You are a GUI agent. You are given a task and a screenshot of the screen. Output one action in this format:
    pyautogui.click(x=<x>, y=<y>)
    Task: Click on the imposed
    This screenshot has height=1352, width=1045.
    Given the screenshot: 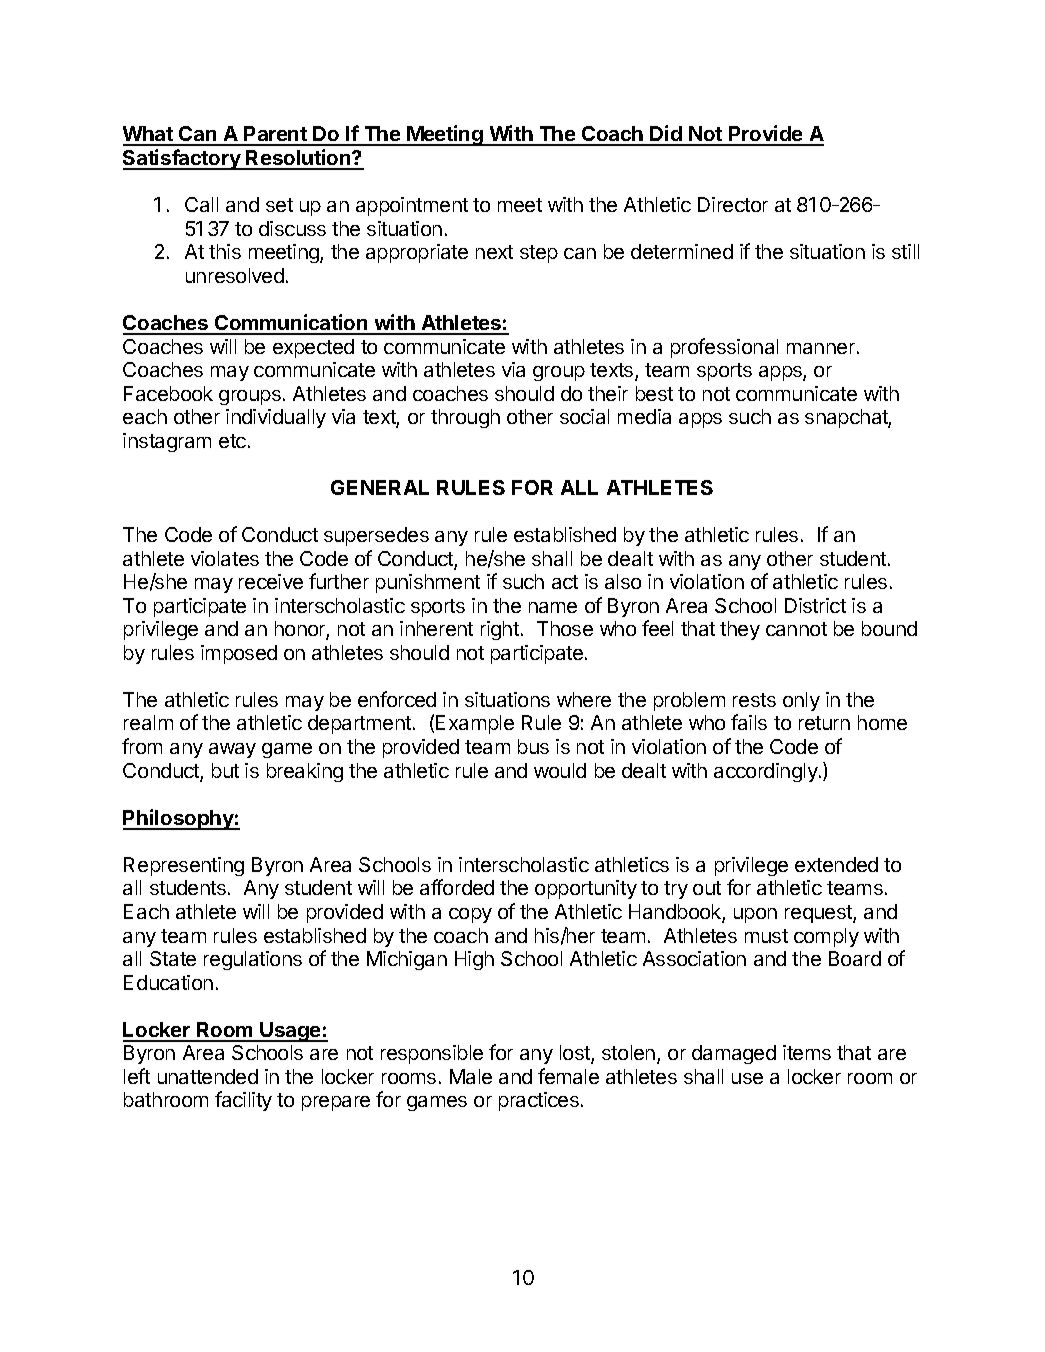 What is the action you would take?
    pyautogui.click(x=239, y=654)
